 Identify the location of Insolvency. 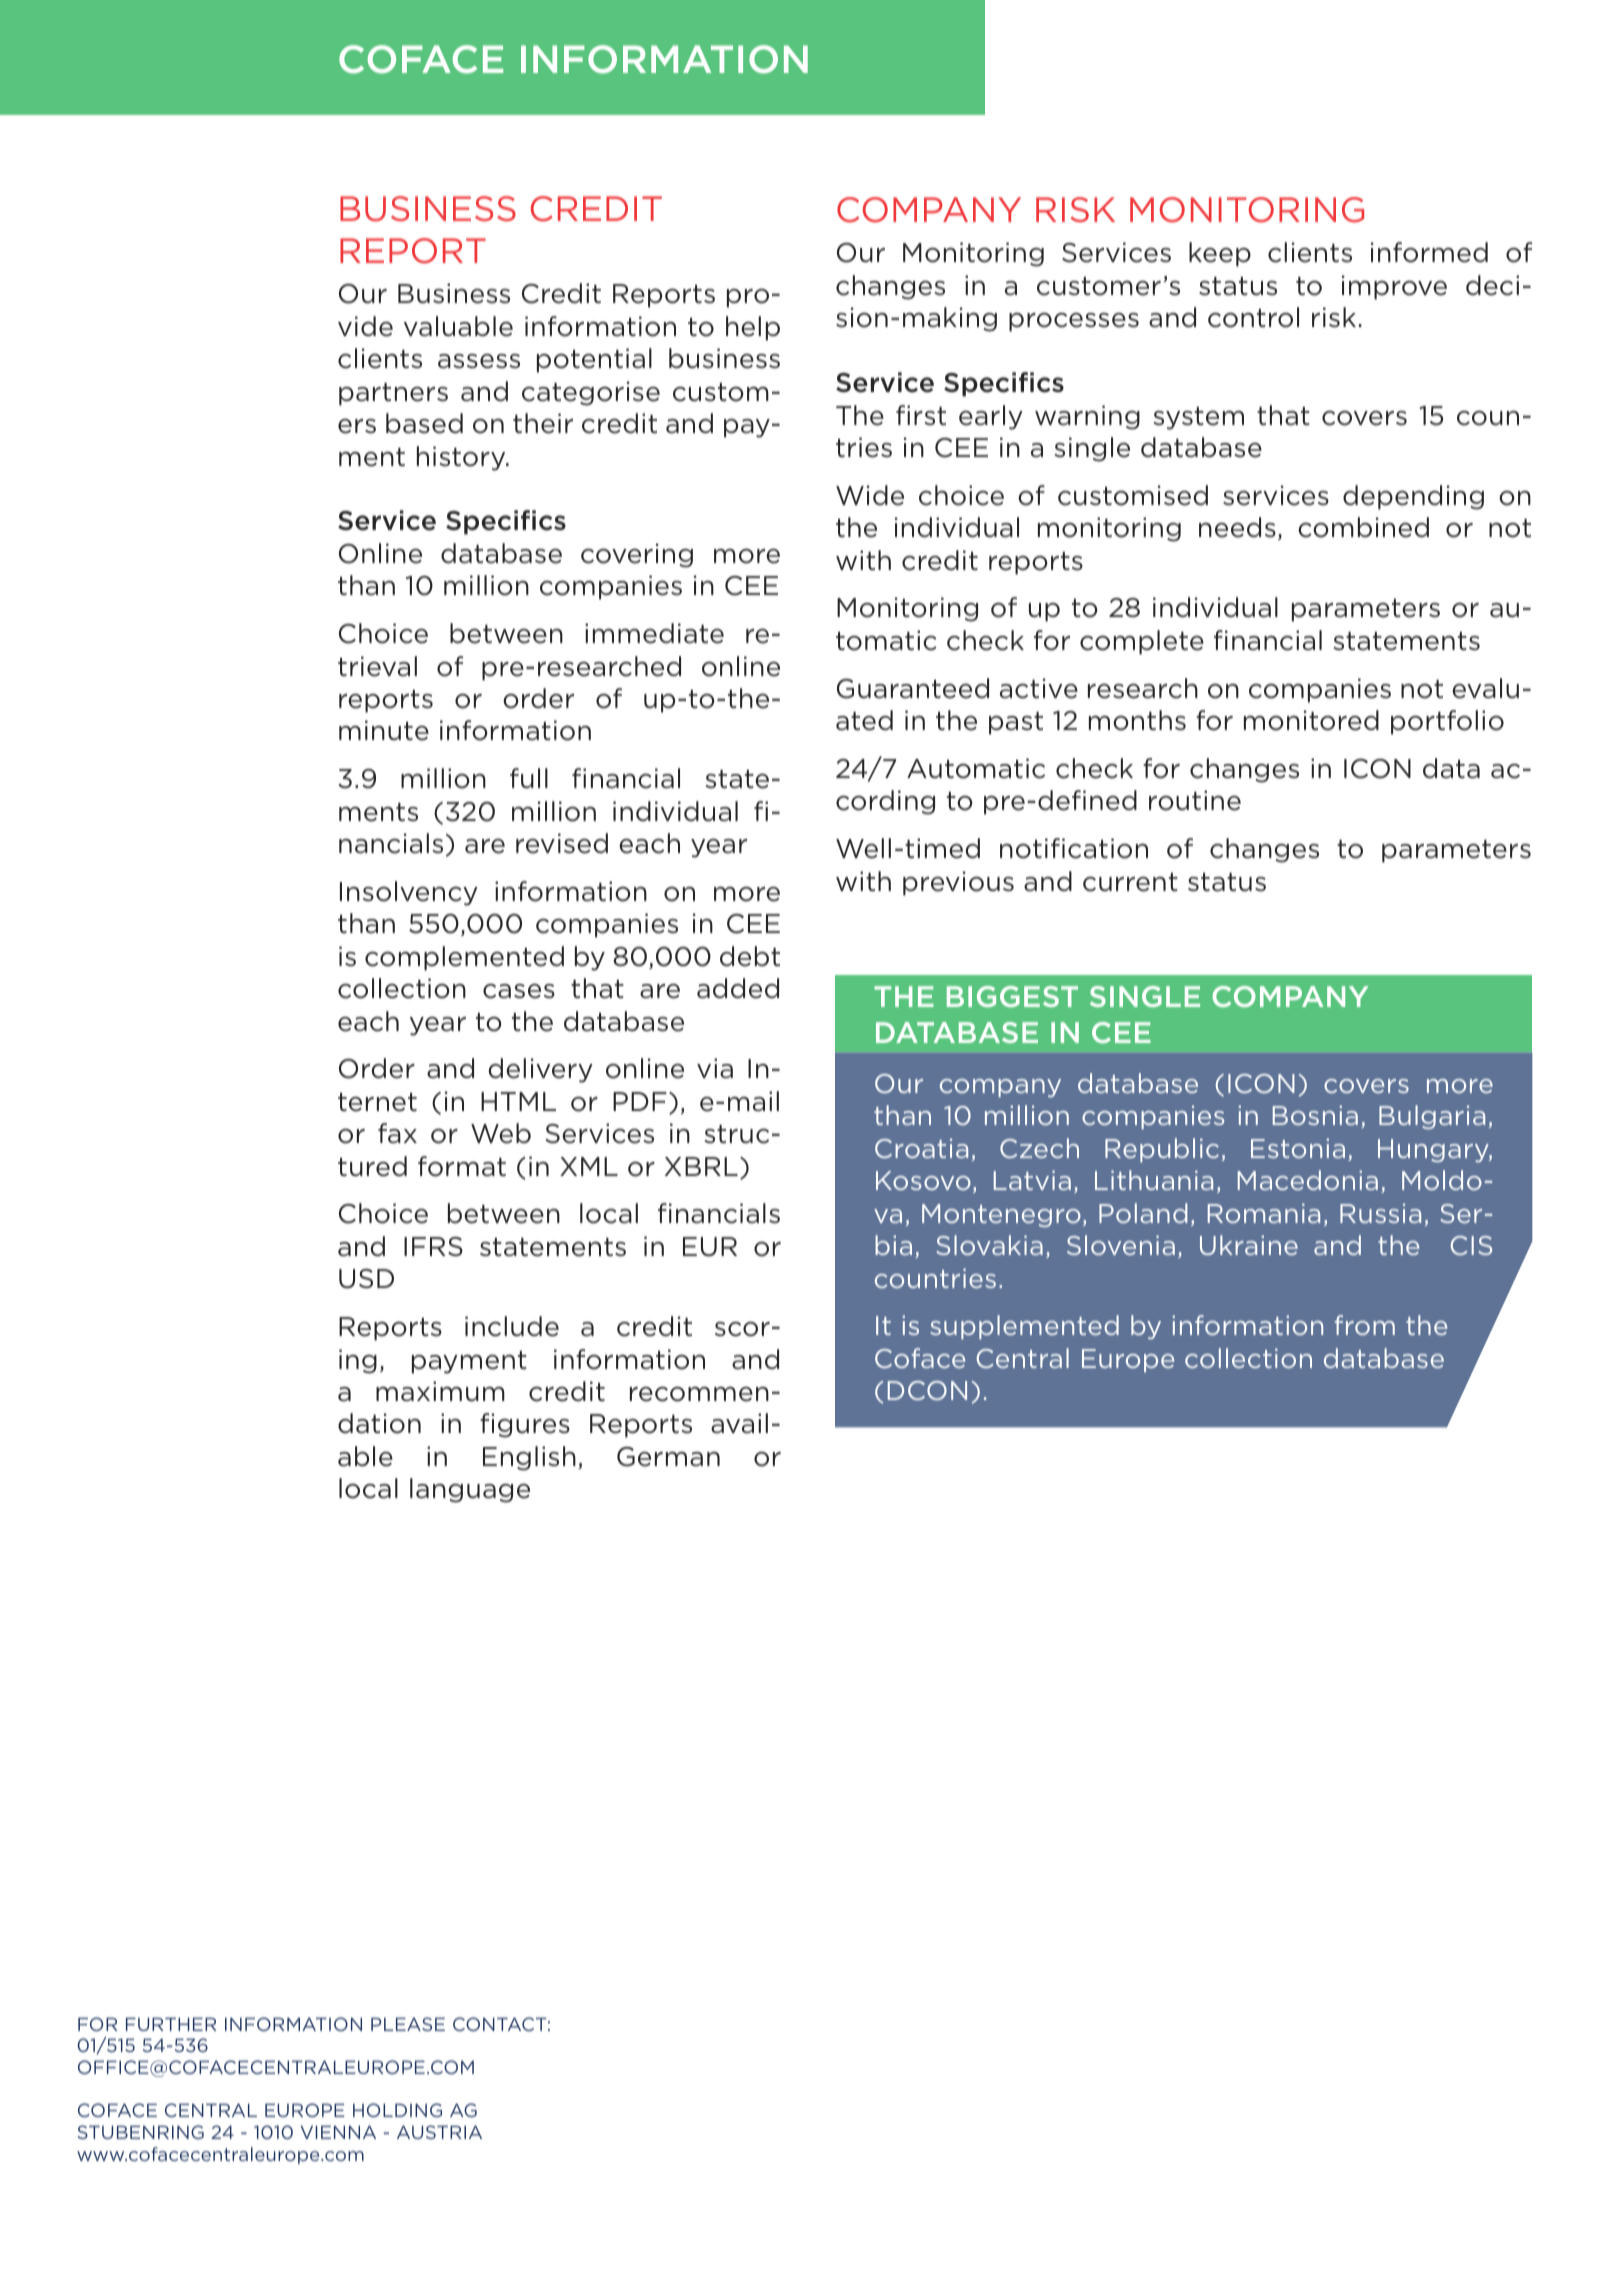
(409, 893).
